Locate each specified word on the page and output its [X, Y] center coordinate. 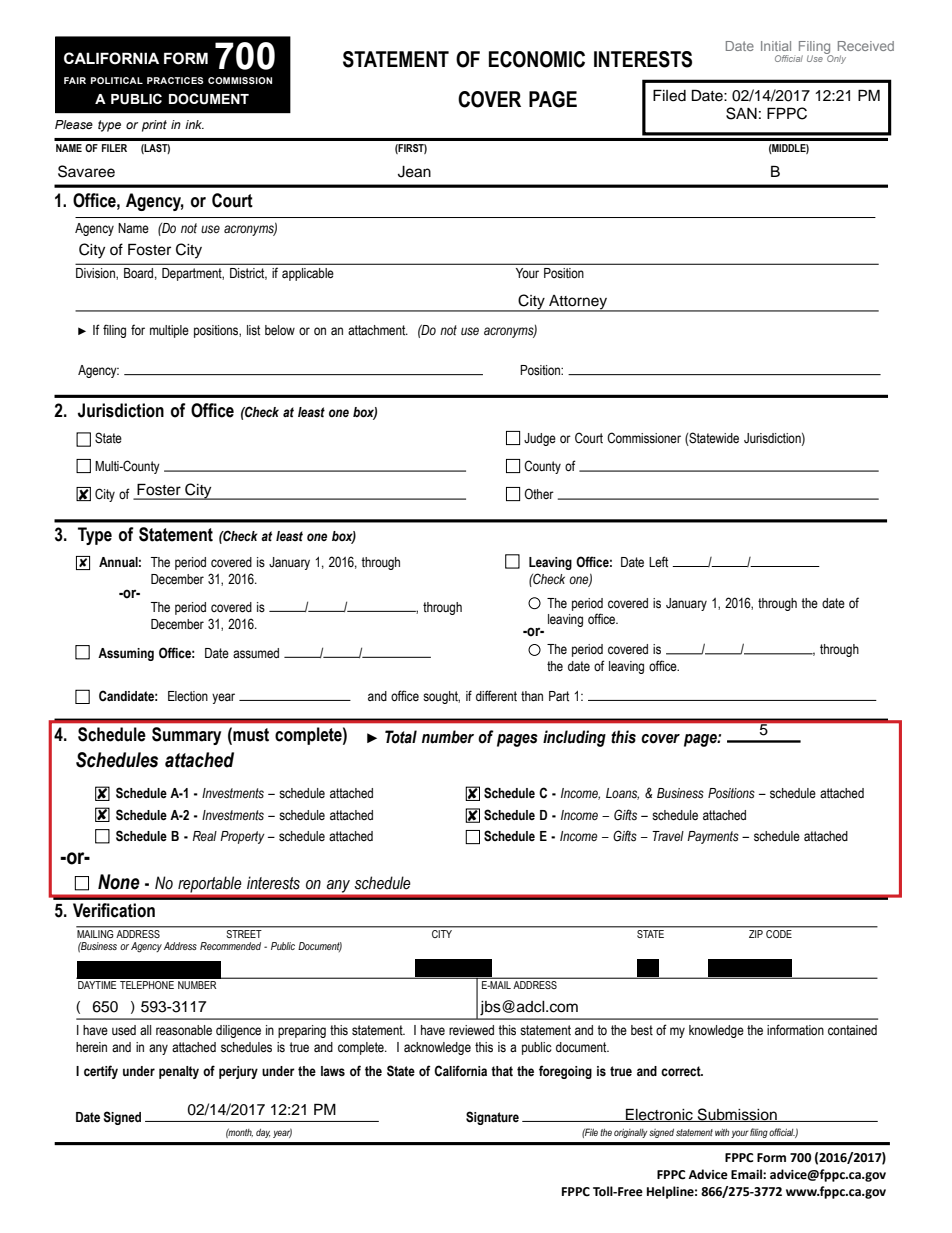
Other [539, 494]
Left [658, 562]
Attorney [578, 303]
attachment [378, 330]
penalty [179, 1072]
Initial [776, 46]
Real [205, 836]
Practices [175, 80]
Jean [414, 172]
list [253, 330]
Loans [622, 794]
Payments [713, 837]
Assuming [126, 654]
